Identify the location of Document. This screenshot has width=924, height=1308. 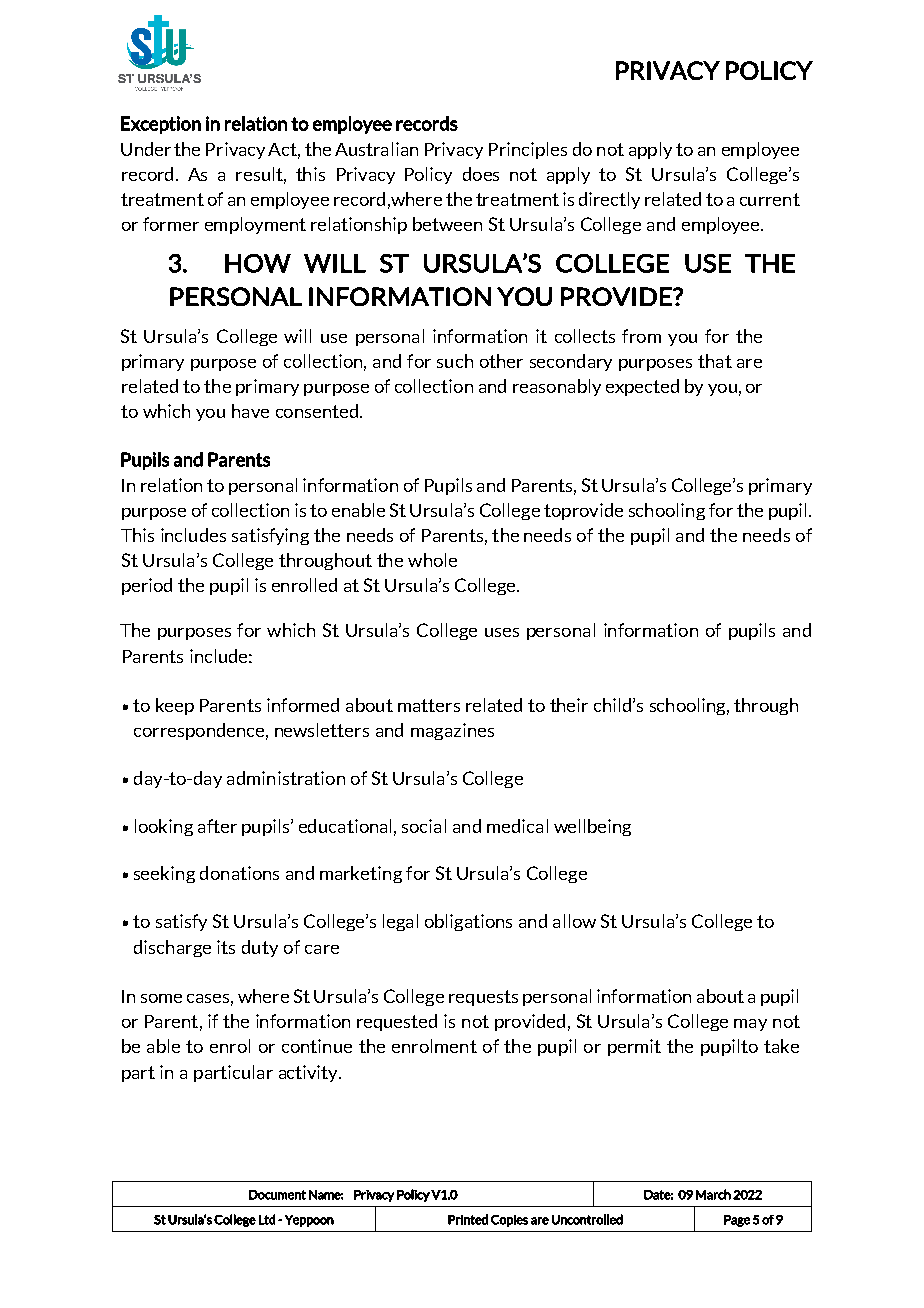
(277, 1195).
